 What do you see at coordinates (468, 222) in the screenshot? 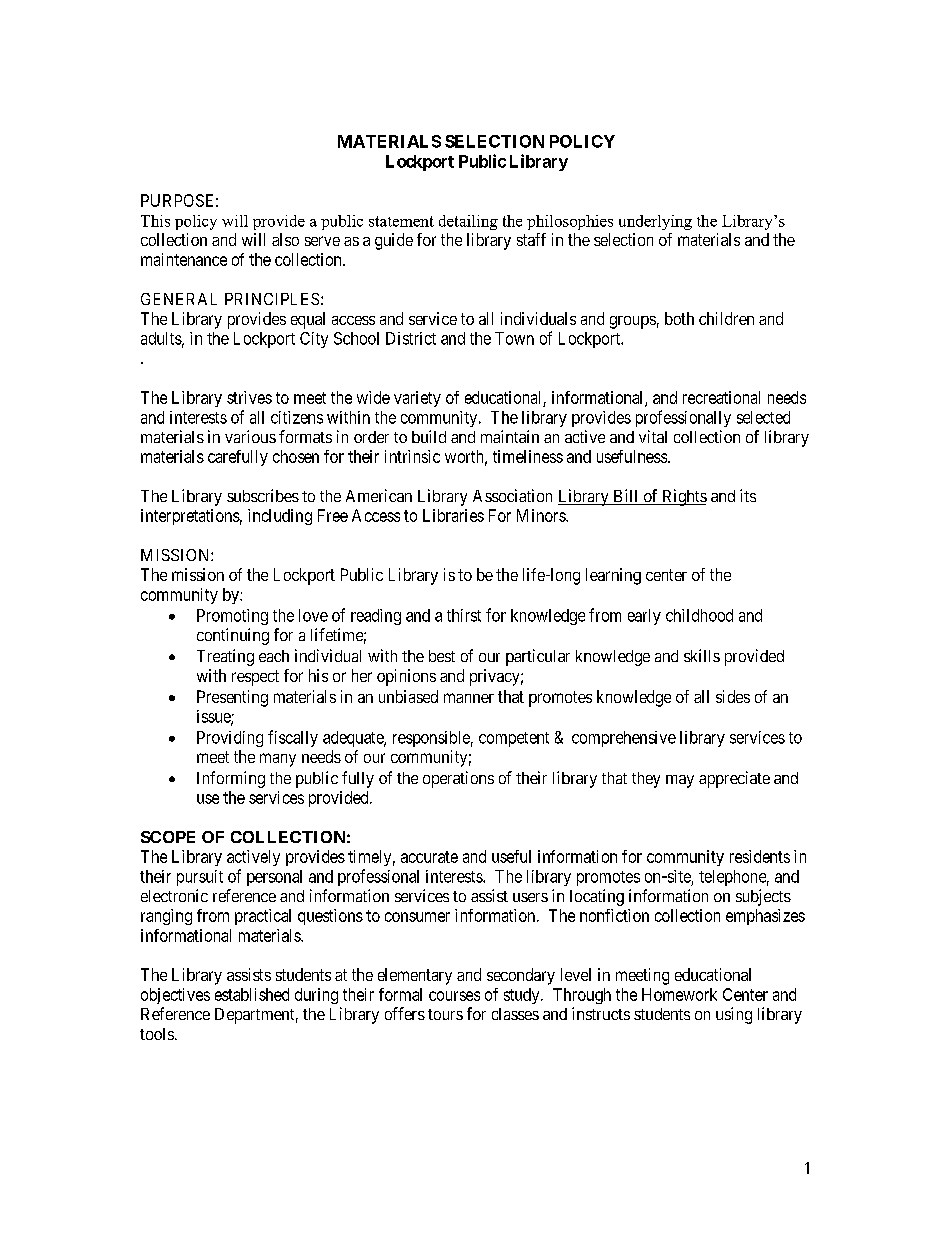
I see `detailing` at bounding box center [468, 222].
